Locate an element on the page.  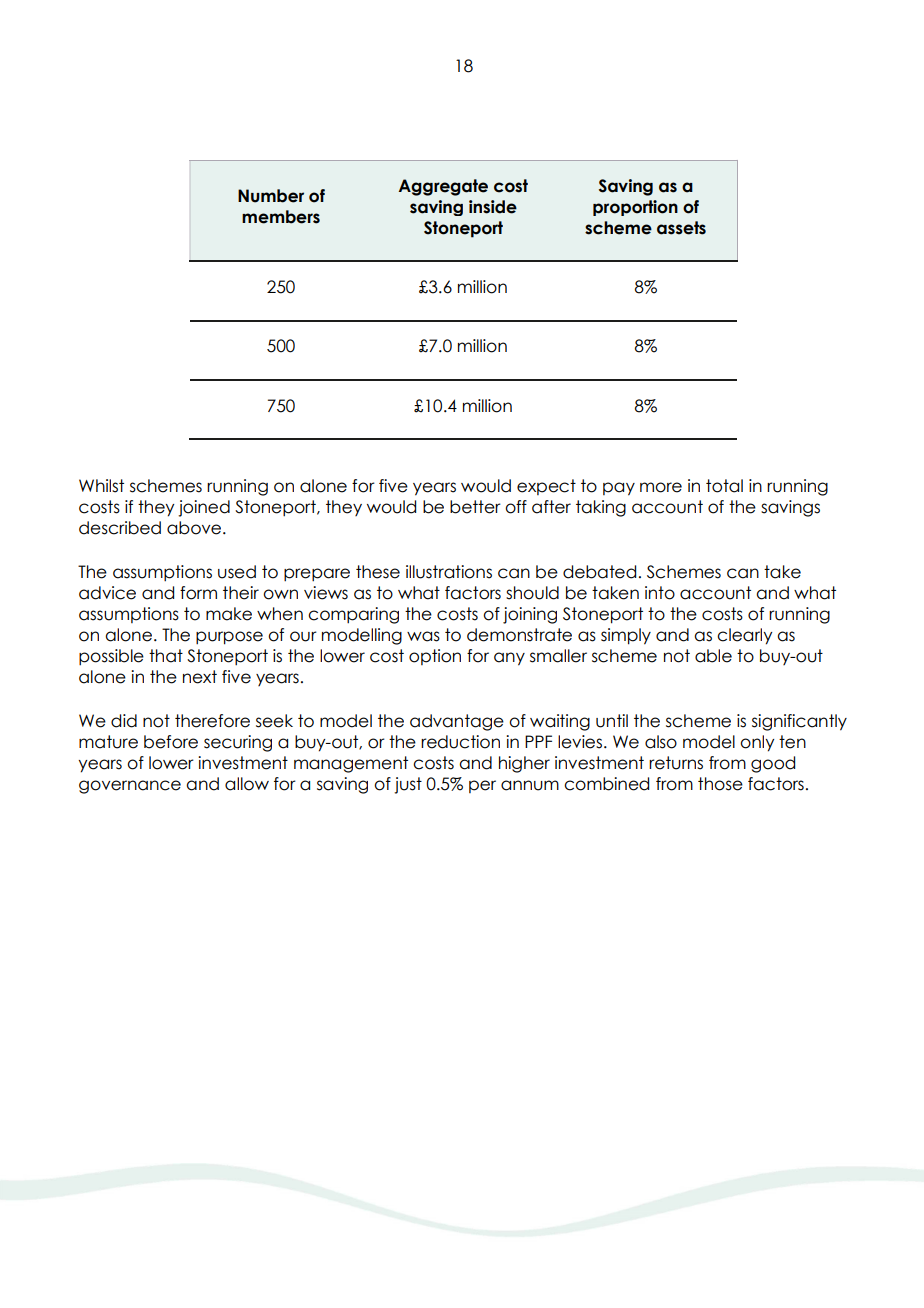
per is located at coordinates (482, 786).
